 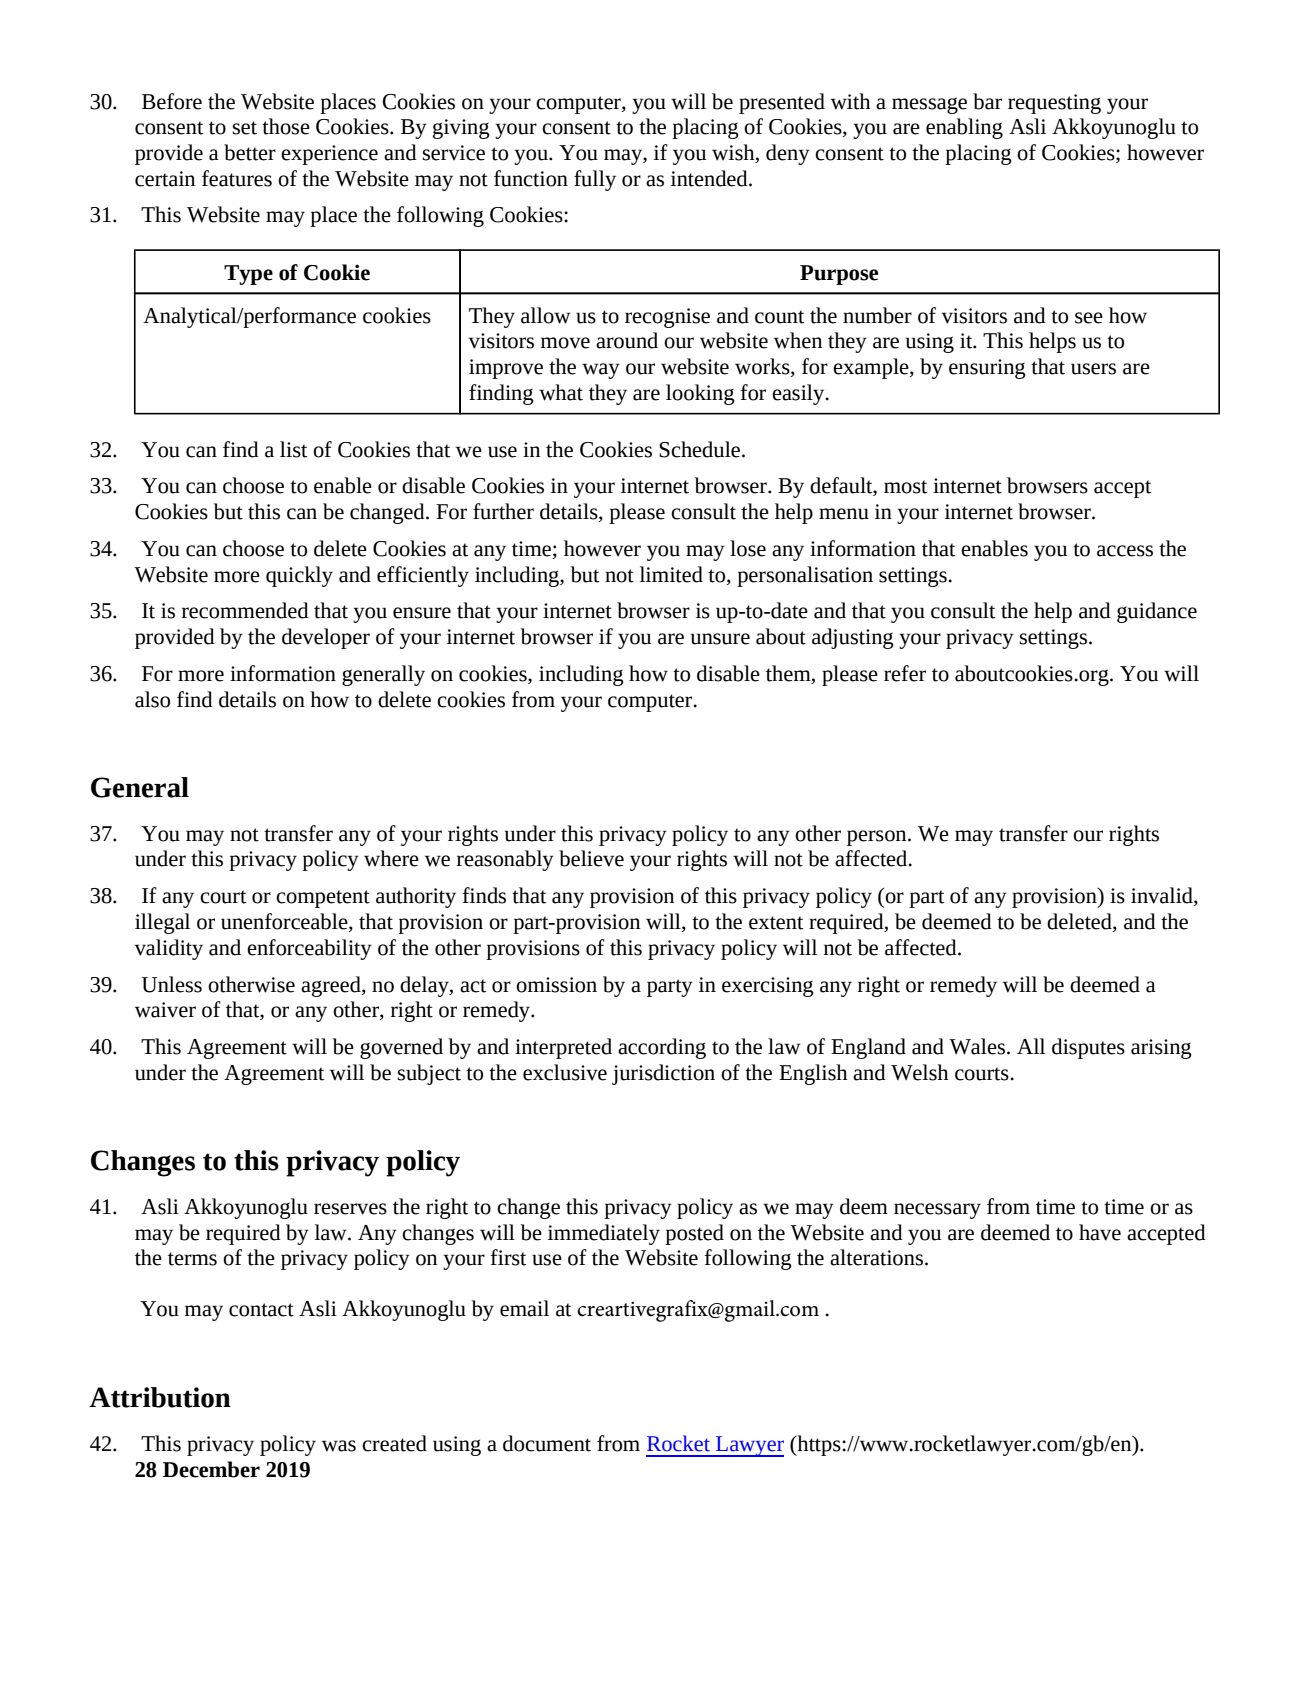 What do you see at coordinates (1054, 104) in the screenshot?
I see `requesting` at bounding box center [1054, 104].
